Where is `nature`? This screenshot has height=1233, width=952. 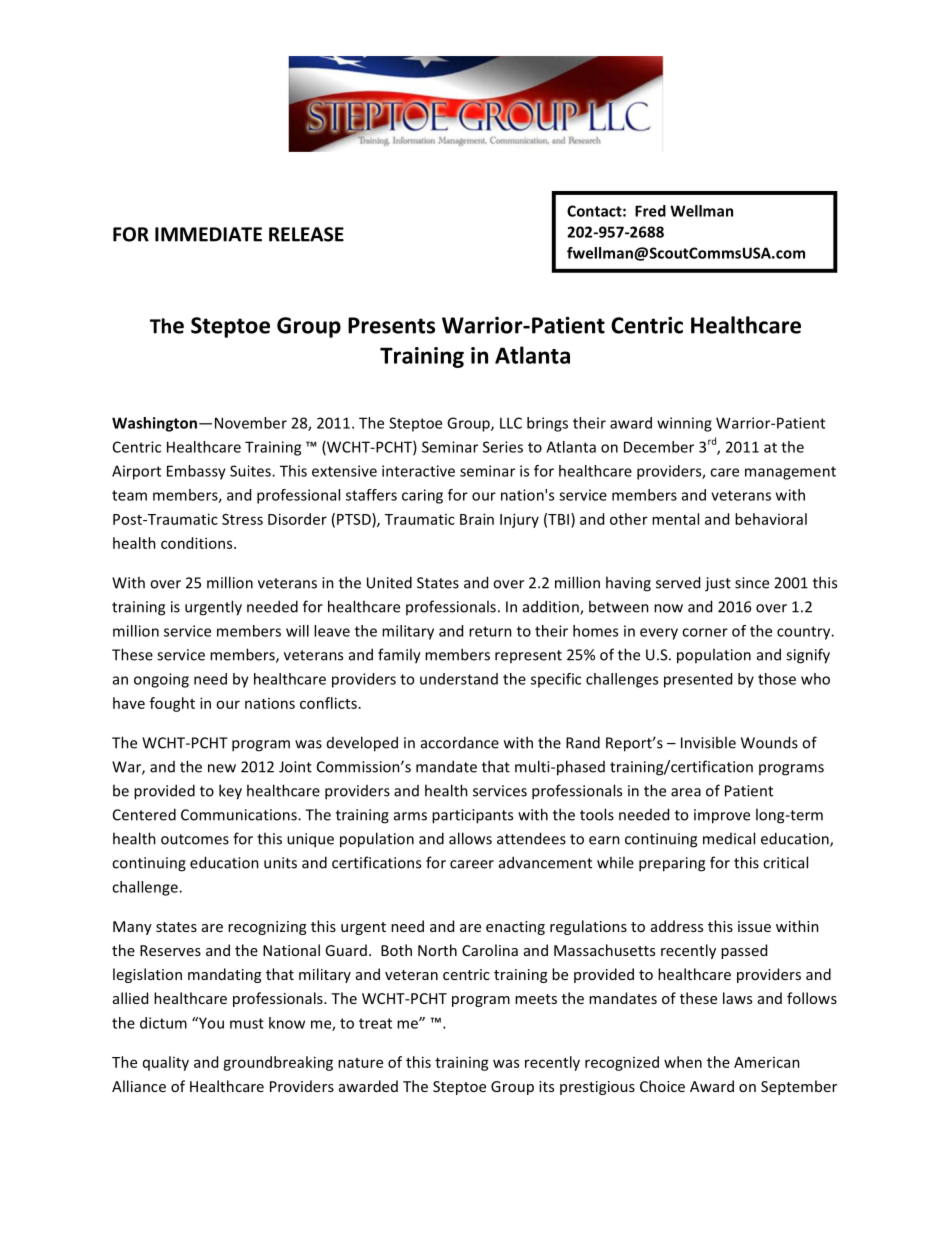 nature is located at coordinates (360, 1063).
